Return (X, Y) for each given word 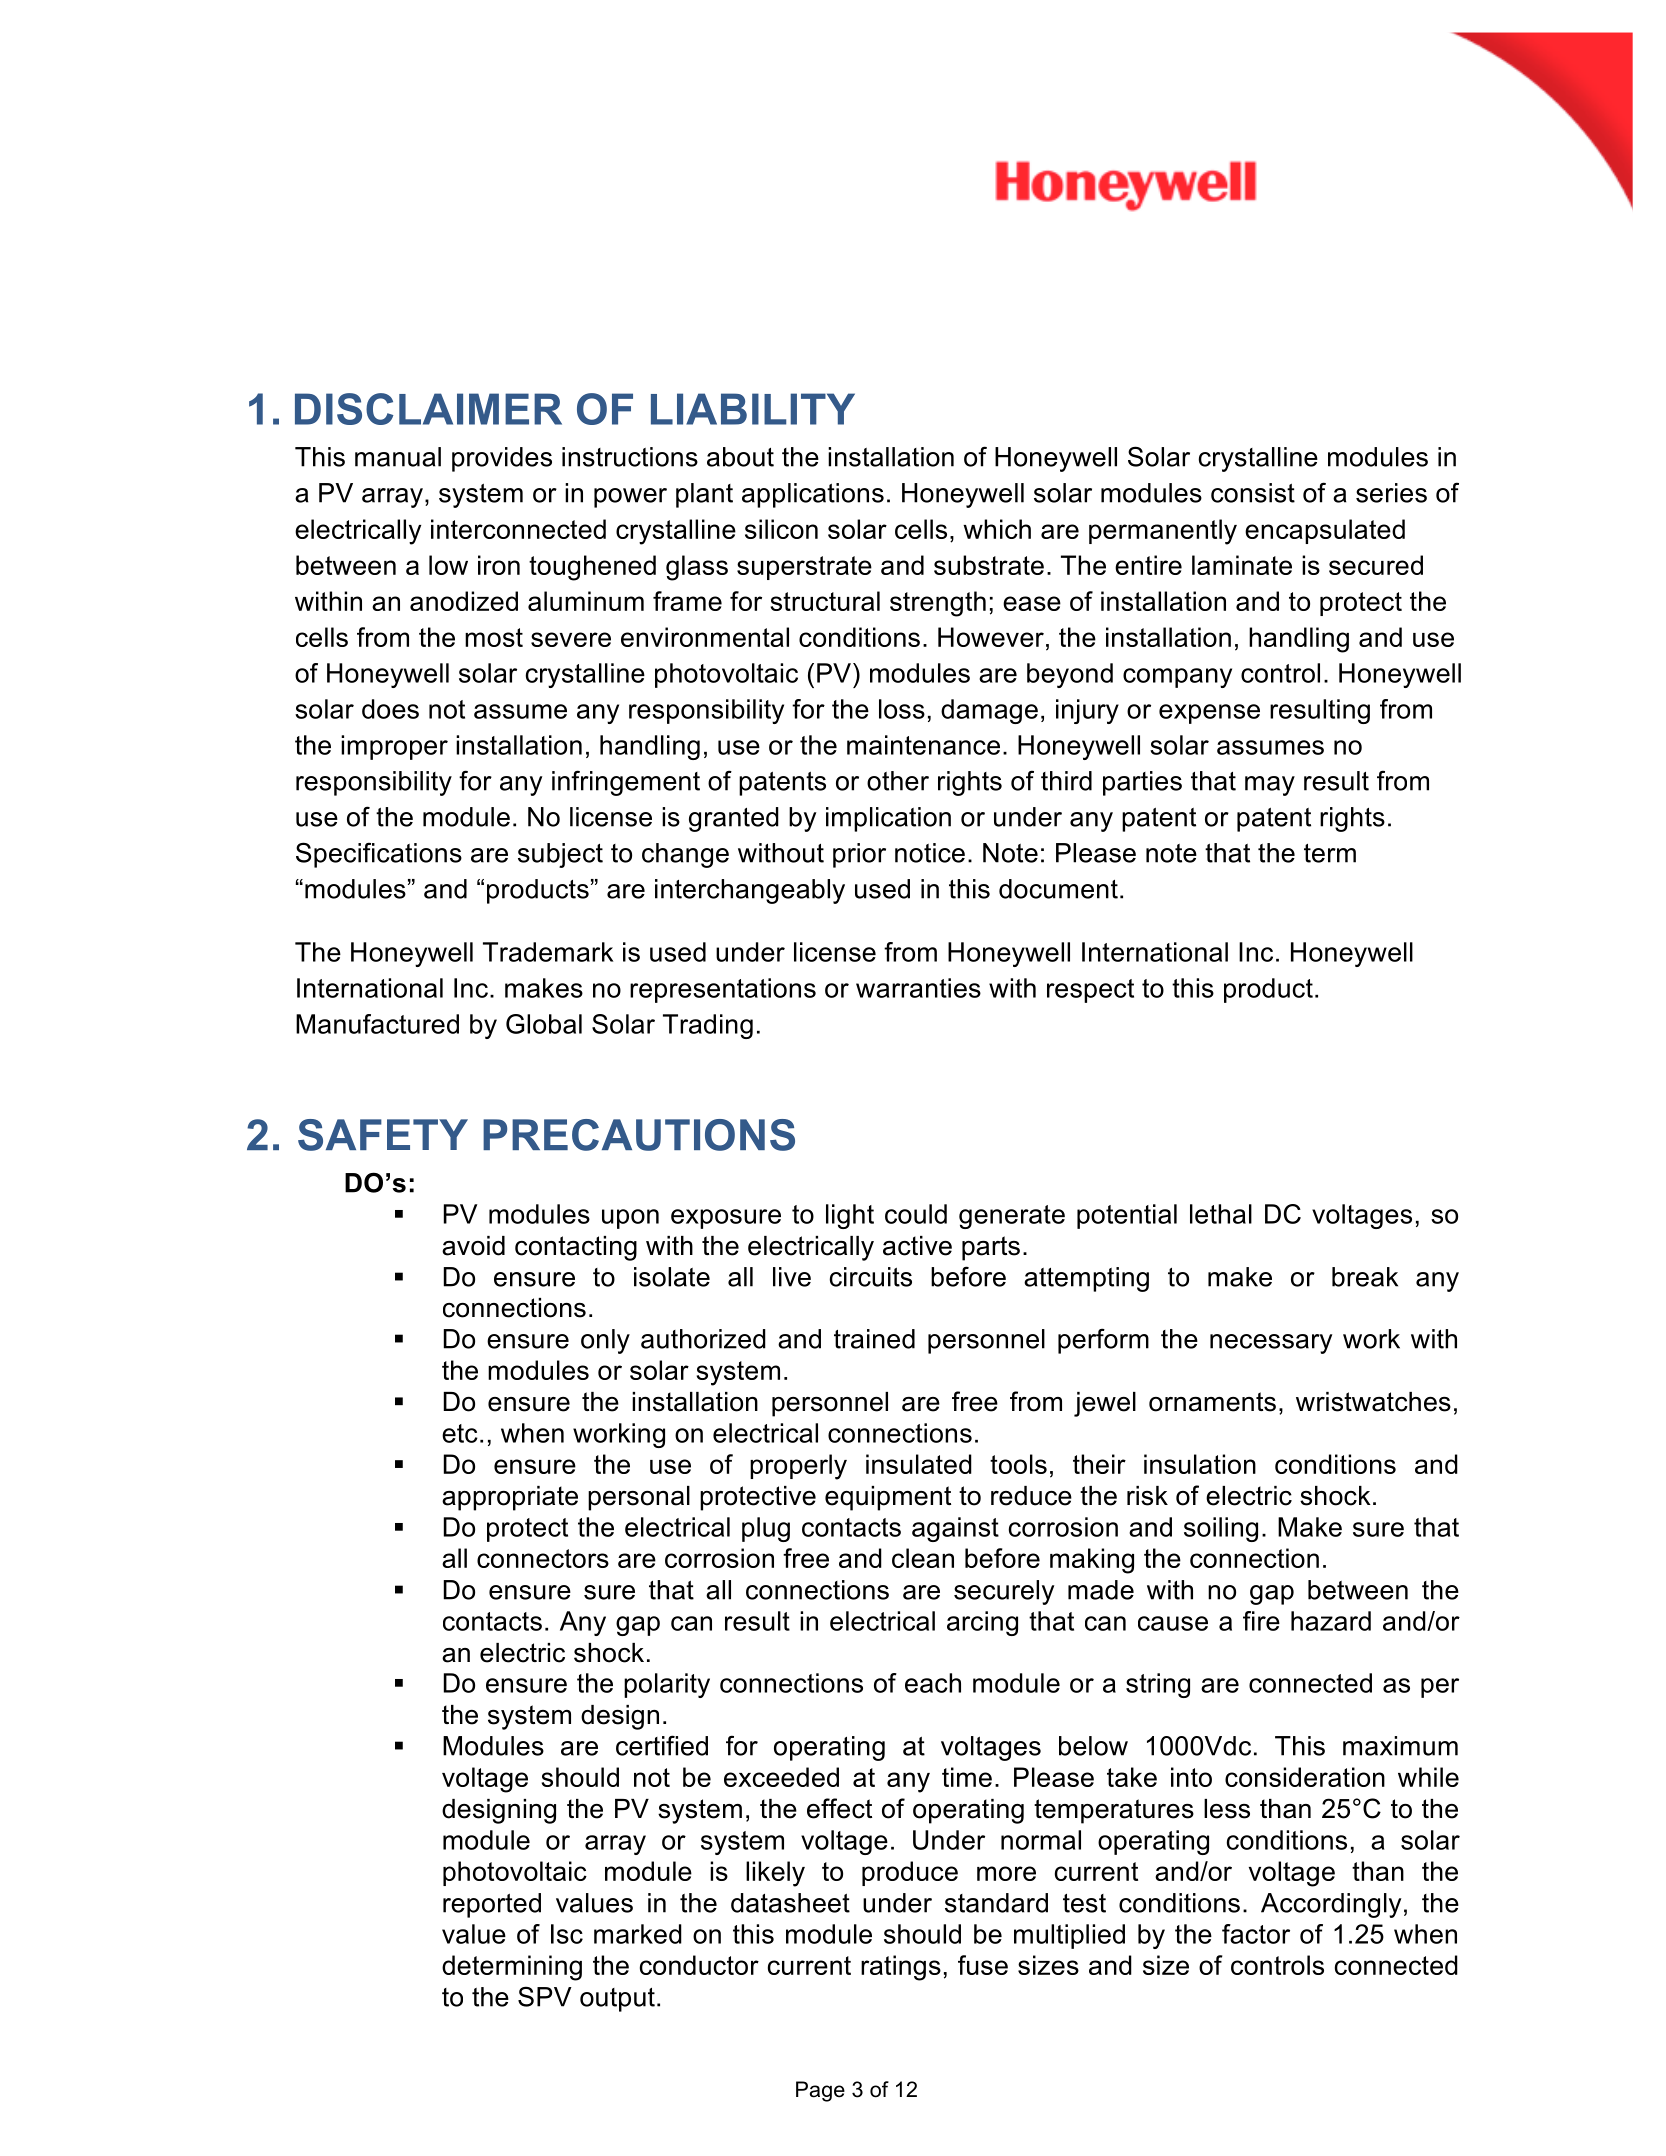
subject (560, 855)
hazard (1331, 1621)
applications (813, 495)
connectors (543, 1558)
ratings (901, 1968)
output (617, 2000)
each (933, 1683)
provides (502, 459)
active (917, 1246)
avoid (473, 1246)
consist (1253, 493)
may (1270, 786)
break (1365, 1277)
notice (930, 853)
